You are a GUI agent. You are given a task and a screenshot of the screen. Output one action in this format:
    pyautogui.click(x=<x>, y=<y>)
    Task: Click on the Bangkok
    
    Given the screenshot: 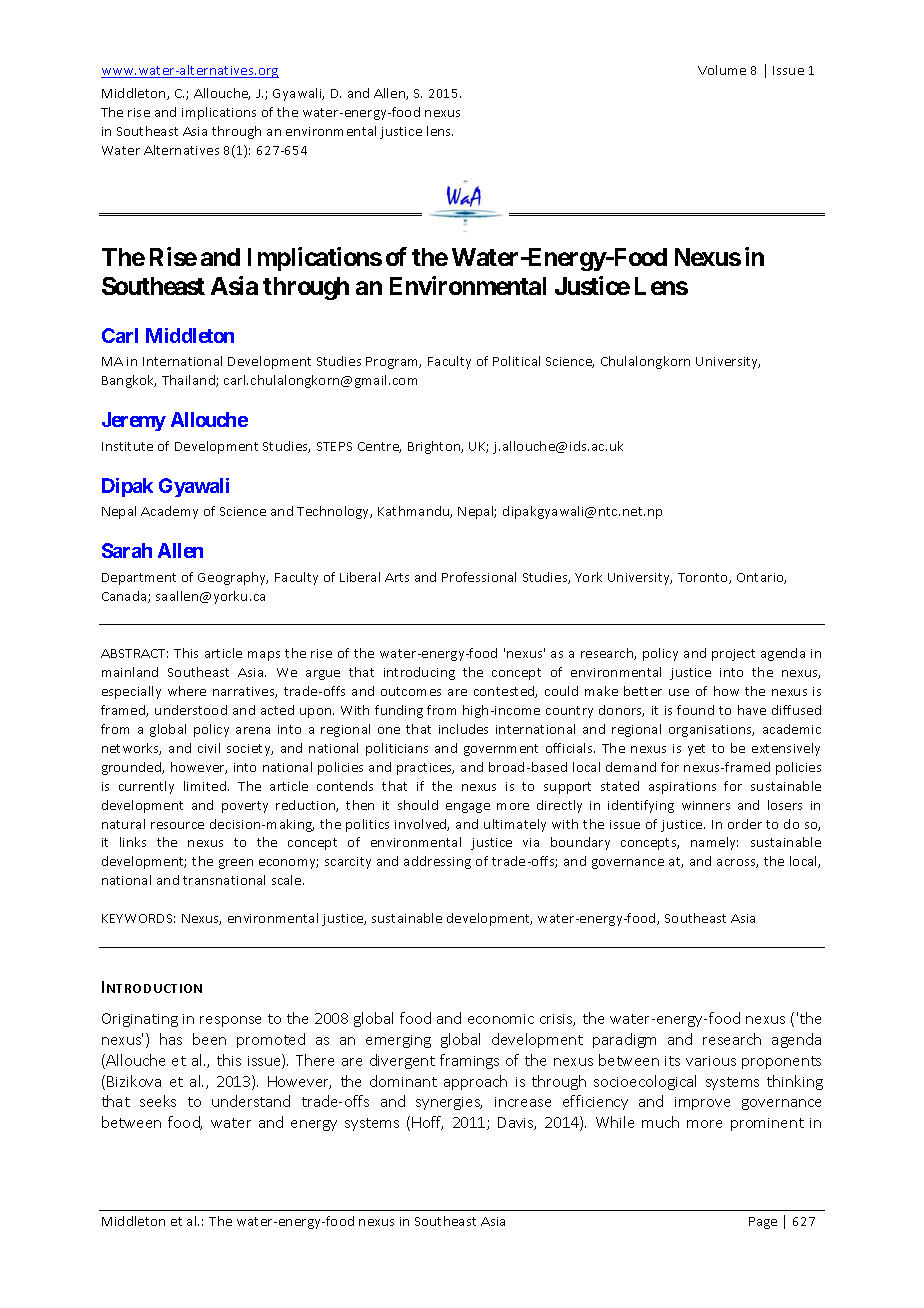 What is the action you would take?
    pyautogui.click(x=129, y=381)
